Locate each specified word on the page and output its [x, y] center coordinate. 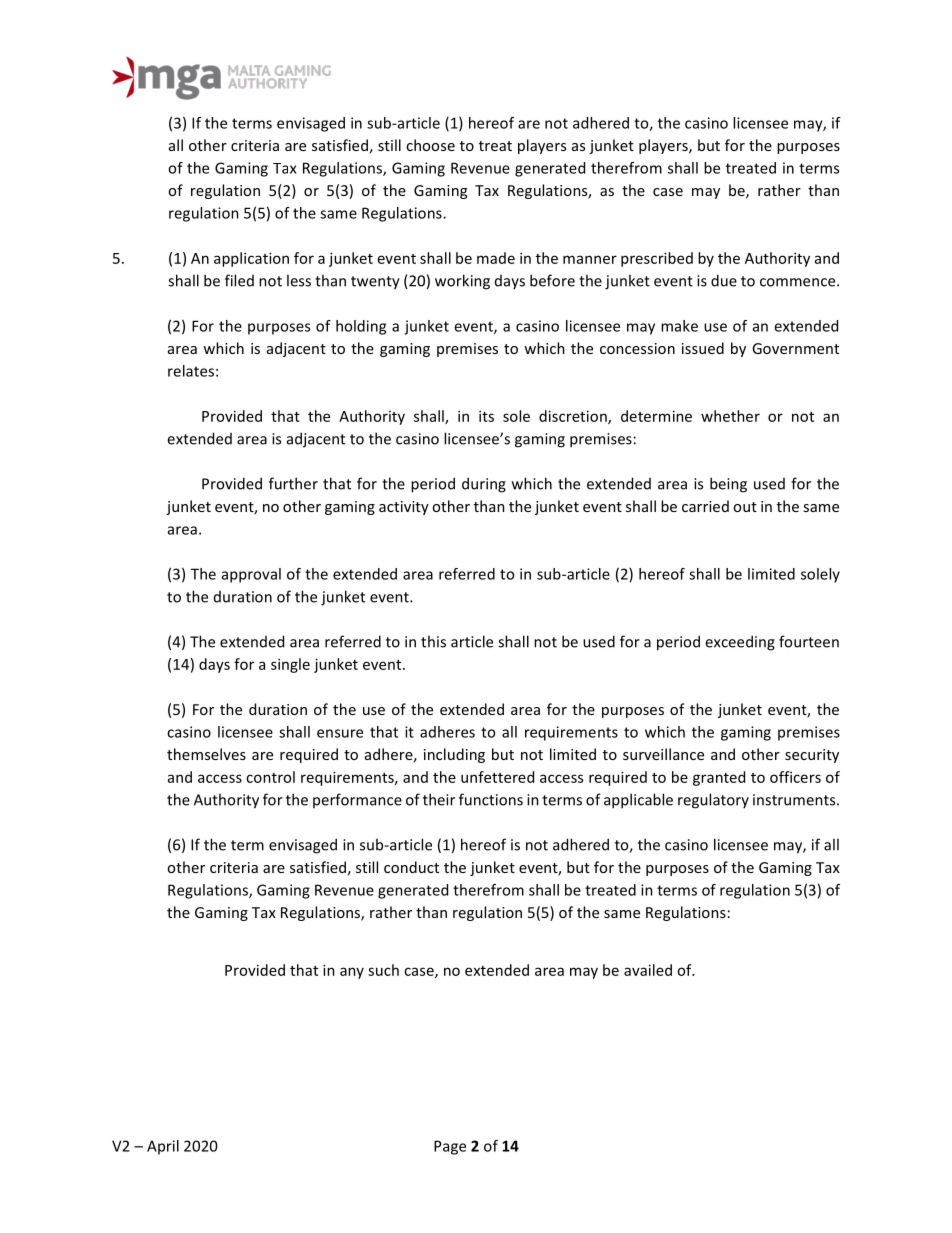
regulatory [713, 801]
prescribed [657, 259]
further [293, 483]
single [290, 665]
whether [730, 416]
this [433, 641]
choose [430, 145]
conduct [411, 867]
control [270, 777]
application [251, 259]
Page [450, 1147]
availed [648, 970]
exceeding [740, 643]
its [486, 416]
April [163, 1147]
